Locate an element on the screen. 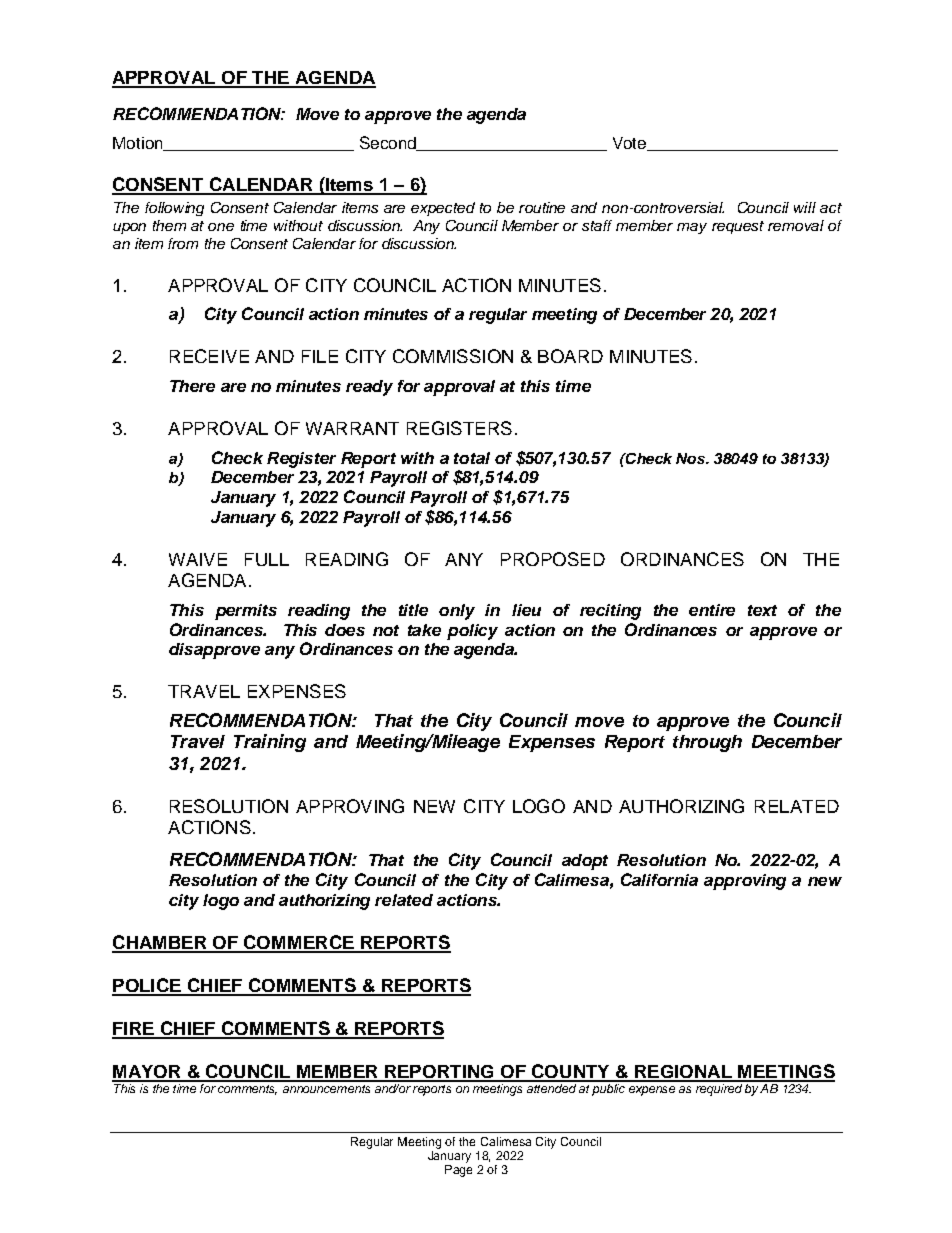 The width and height of the screenshot is (952, 1233). PROPOSED is located at coordinates (553, 559).
